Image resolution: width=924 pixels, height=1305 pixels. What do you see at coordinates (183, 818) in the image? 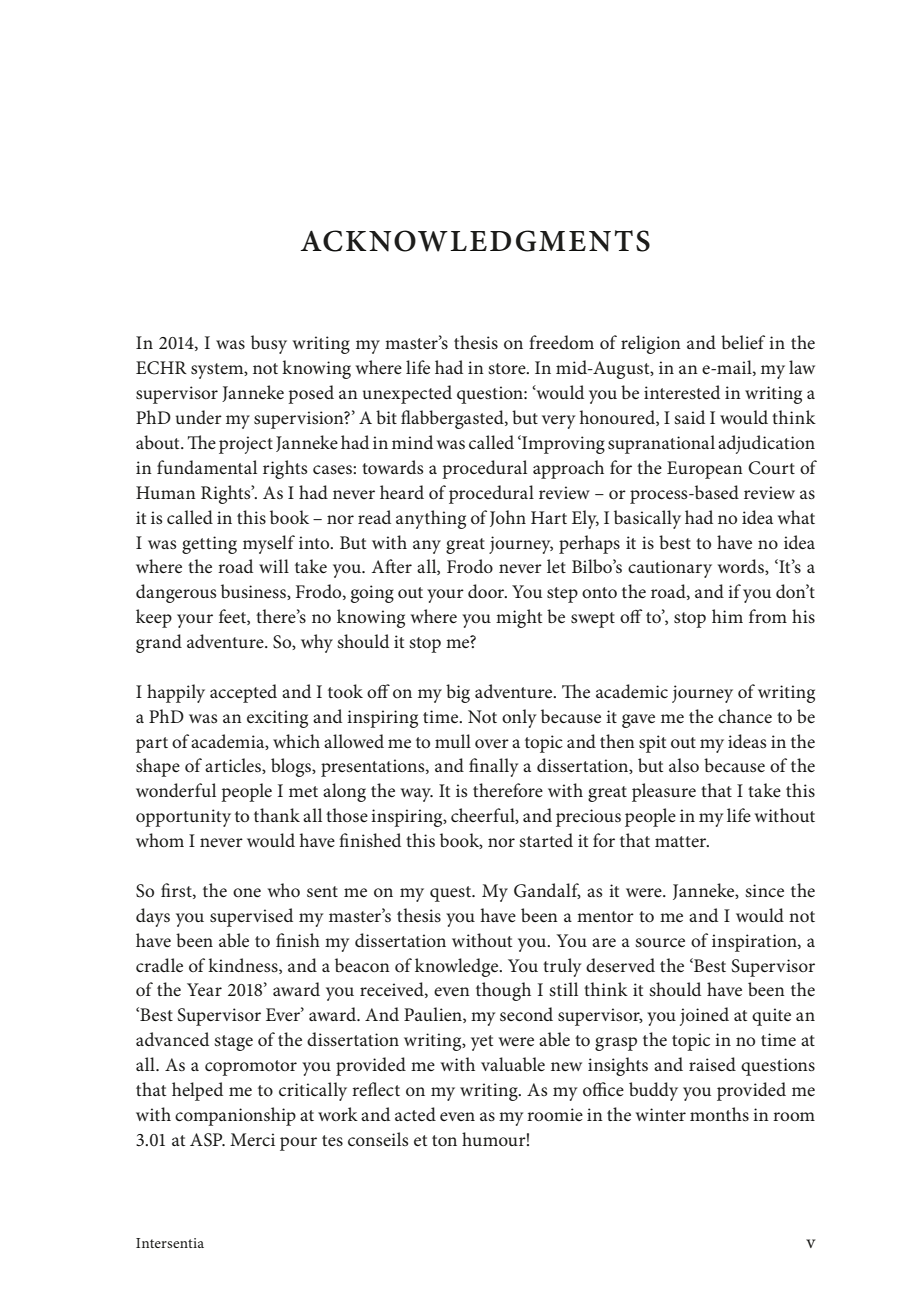
I see `opportunity` at bounding box center [183, 818].
